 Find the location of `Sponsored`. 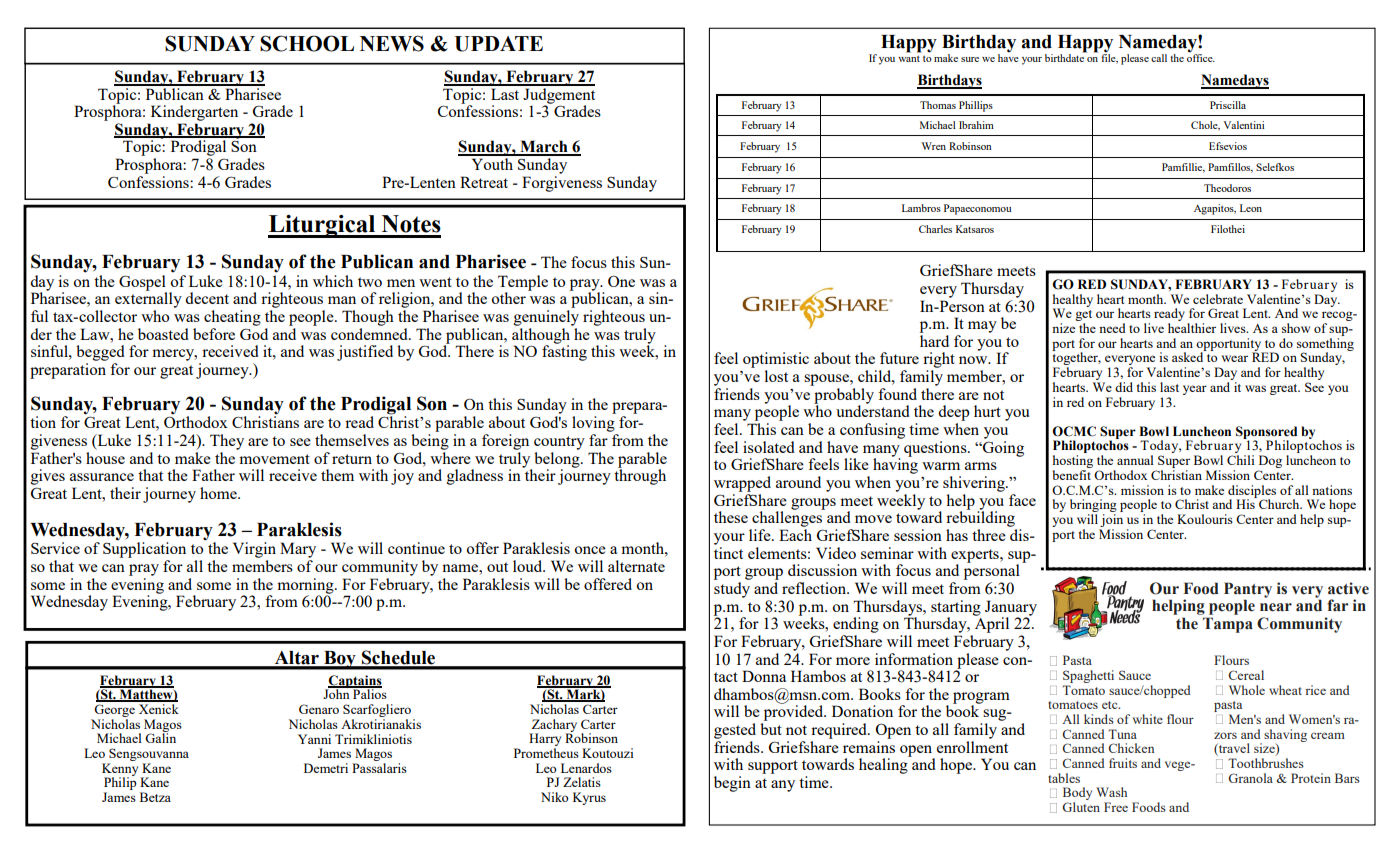

Sponsored is located at coordinates (1266, 433).
